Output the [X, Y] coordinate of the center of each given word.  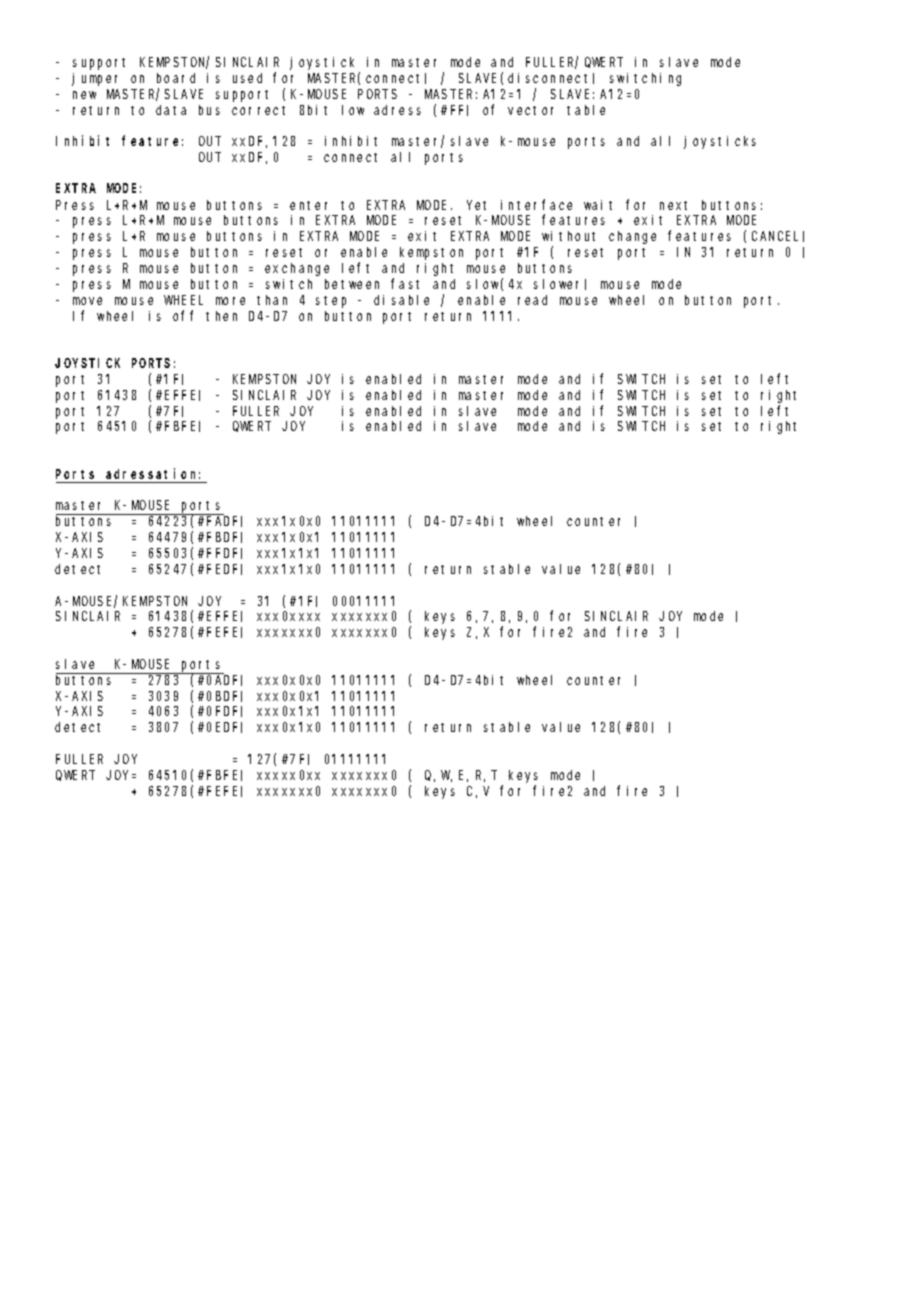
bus [209, 110]
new [84, 95]
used [247, 78]
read [532, 300]
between [352, 284]
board [176, 78]
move [87, 301]
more [230, 301]
